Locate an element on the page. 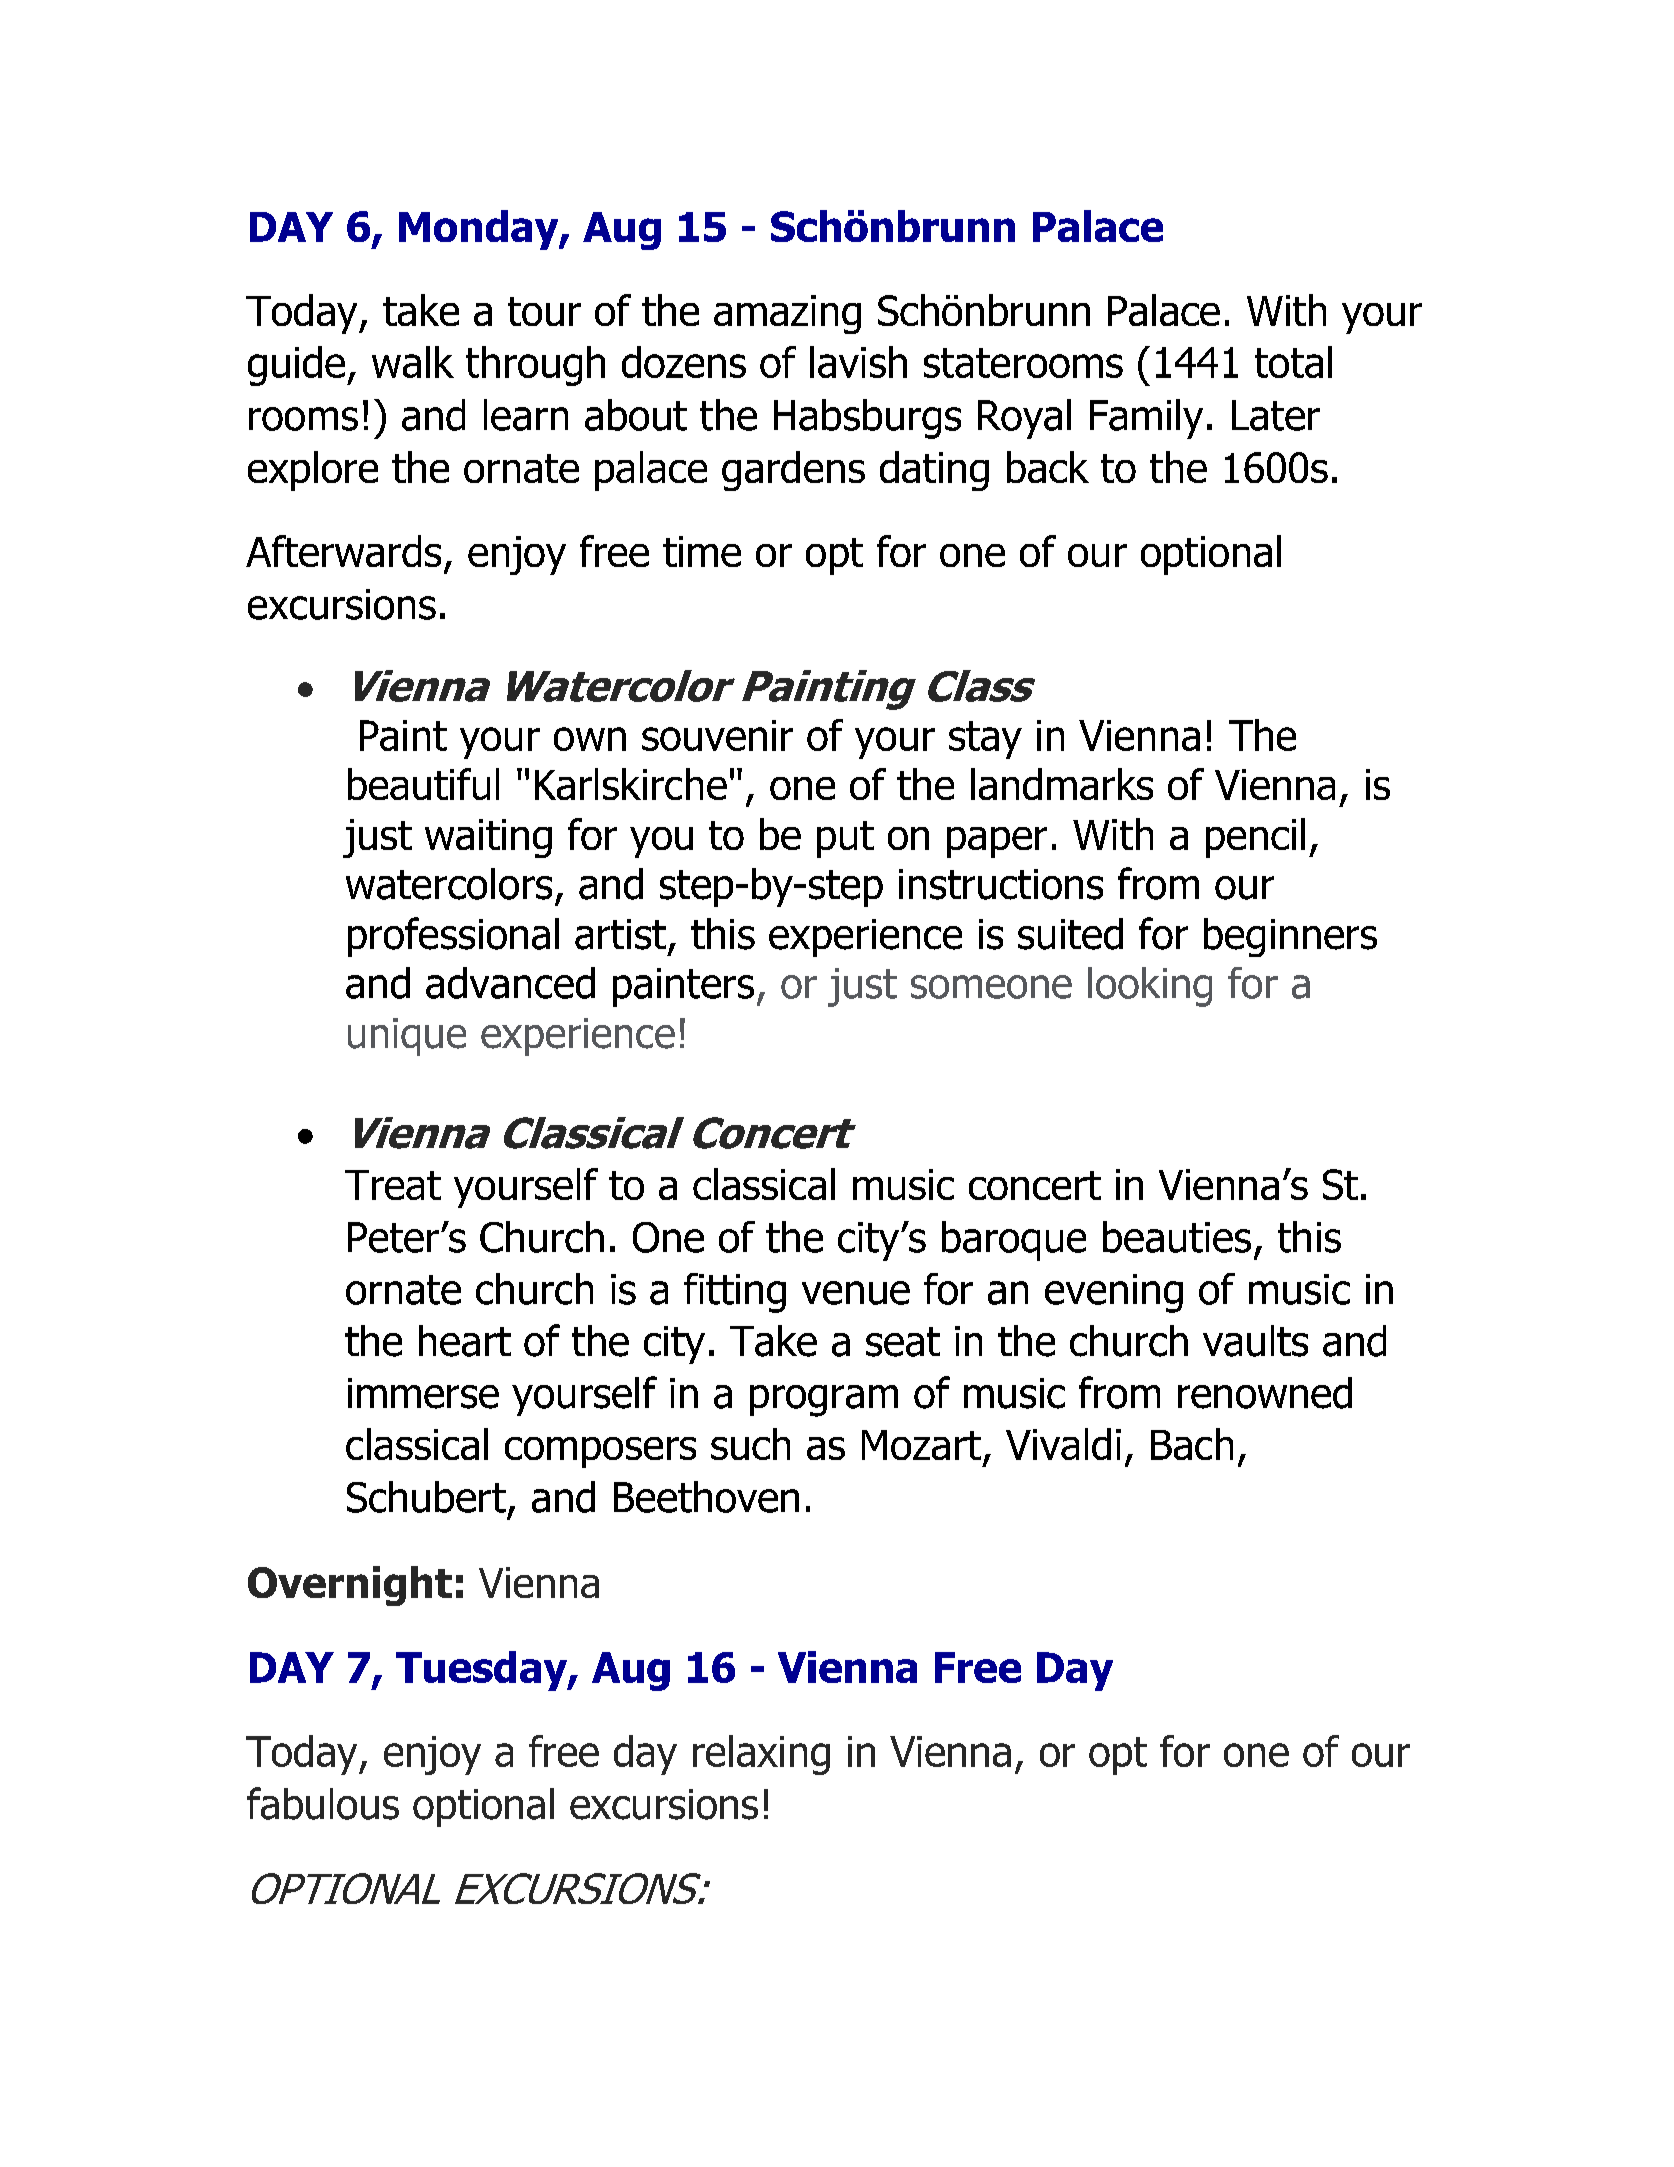  put is located at coordinates (845, 839).
